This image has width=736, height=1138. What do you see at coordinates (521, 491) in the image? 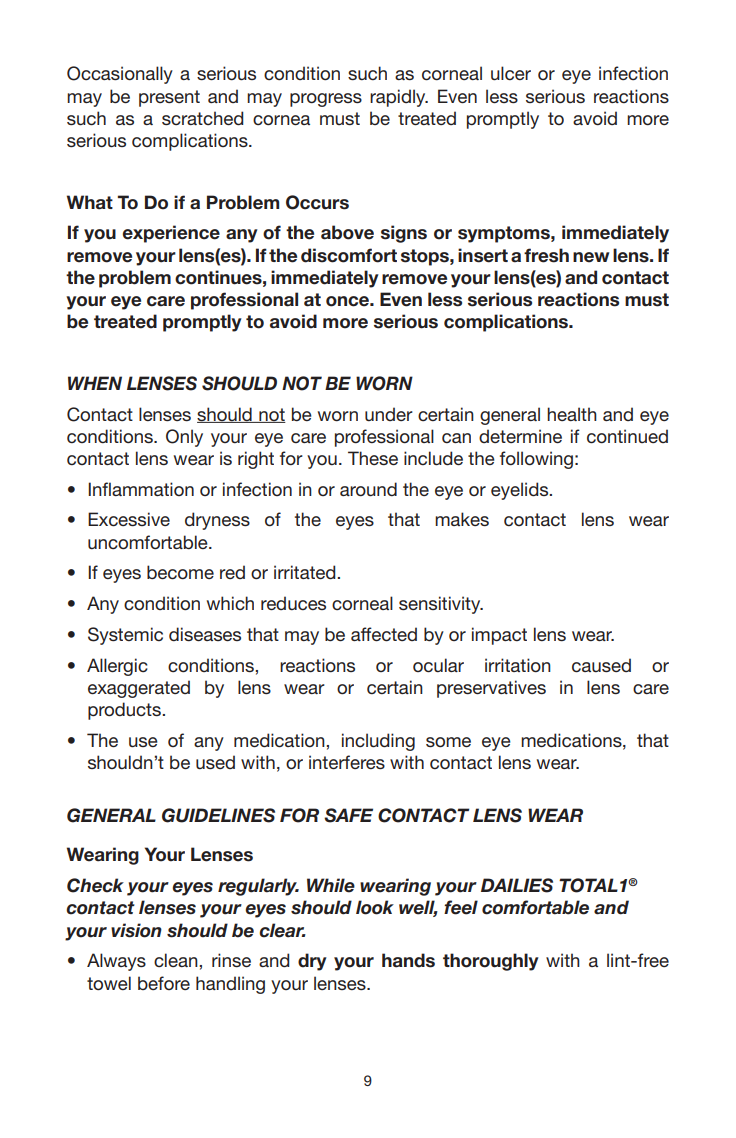
I see `eyelids` at bounding box center [521, 491].
